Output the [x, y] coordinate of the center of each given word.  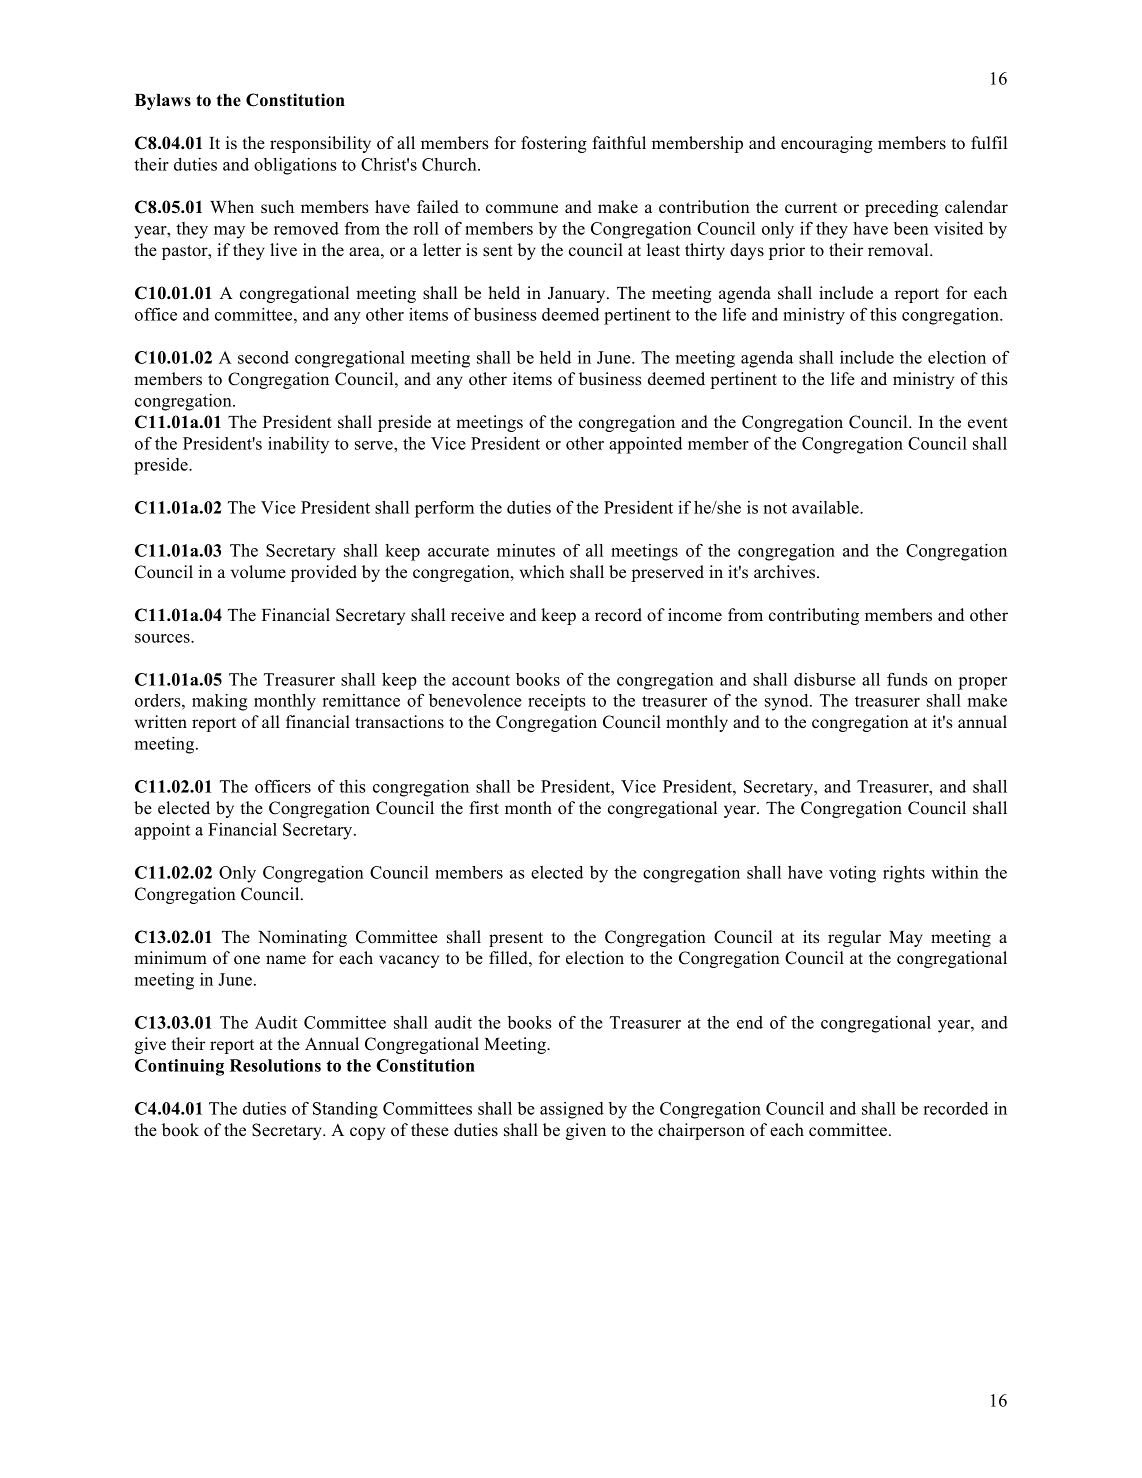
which [542, 572]
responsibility [320, 144]
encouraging [827, 144]
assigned [572, 1110]
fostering [554, 144]
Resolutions [275, 1065]
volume [258, 572]
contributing [814, 616]
